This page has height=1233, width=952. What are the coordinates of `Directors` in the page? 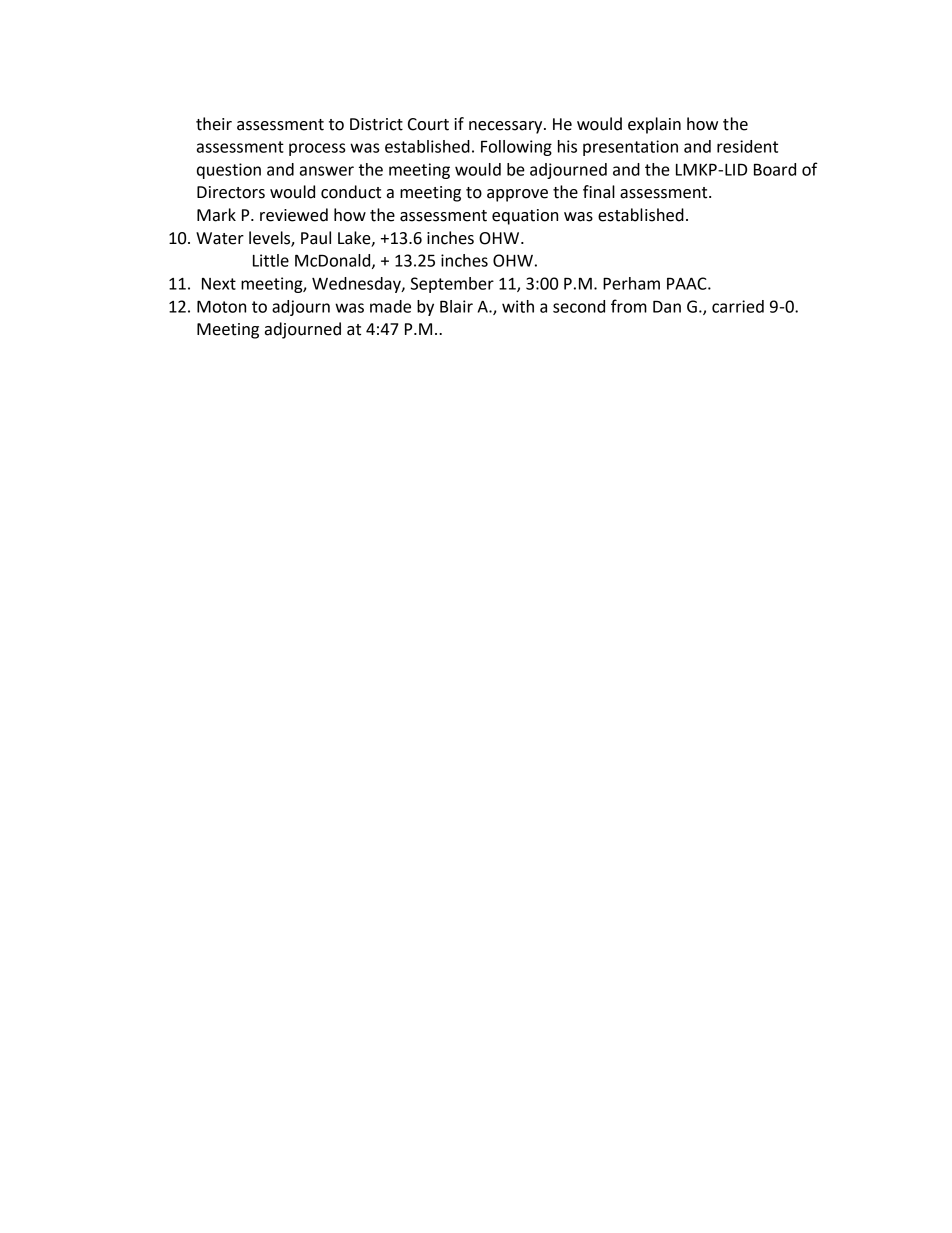 It's located at (231, 192).
